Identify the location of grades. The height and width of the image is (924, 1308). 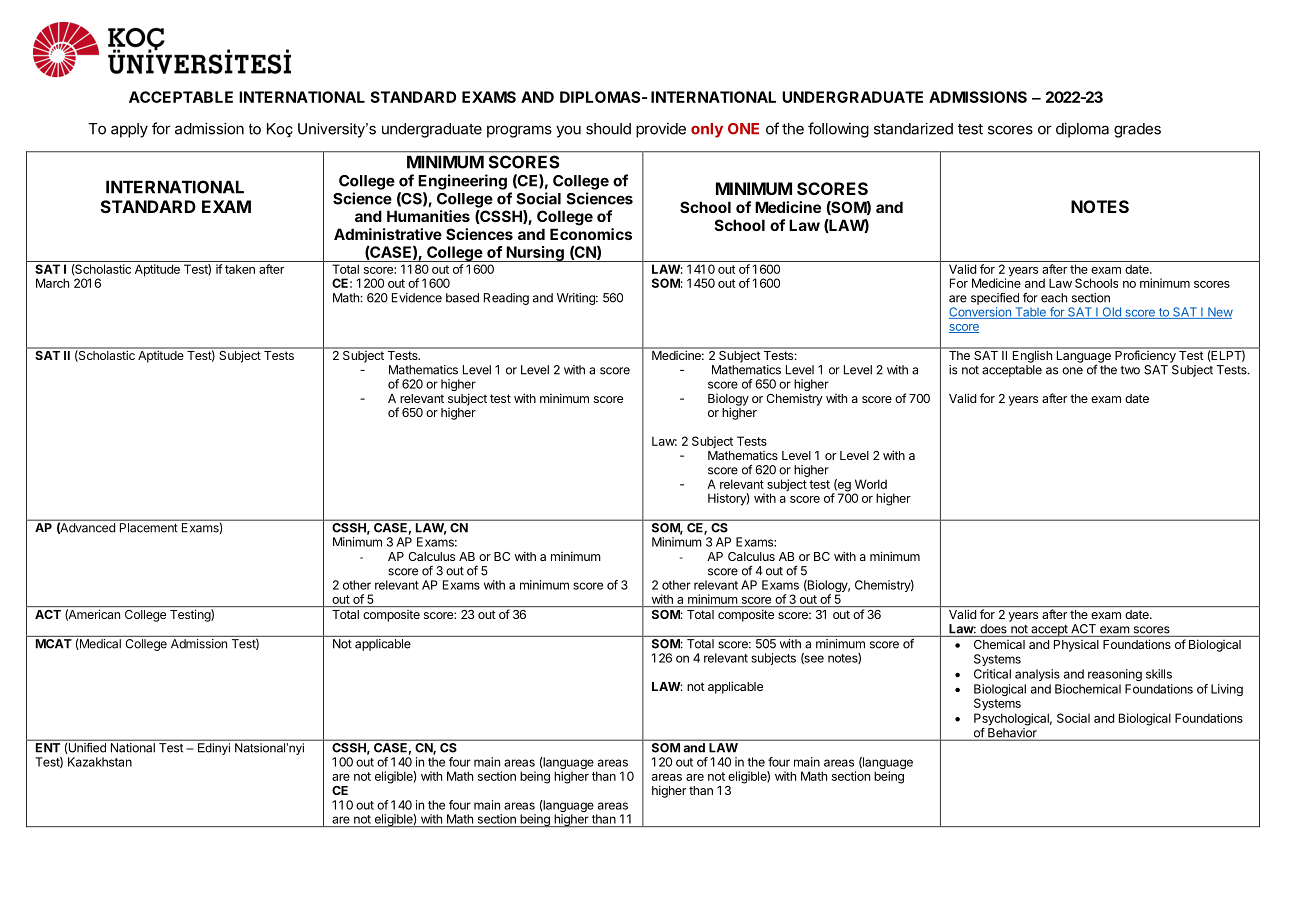
(1137, 130).
